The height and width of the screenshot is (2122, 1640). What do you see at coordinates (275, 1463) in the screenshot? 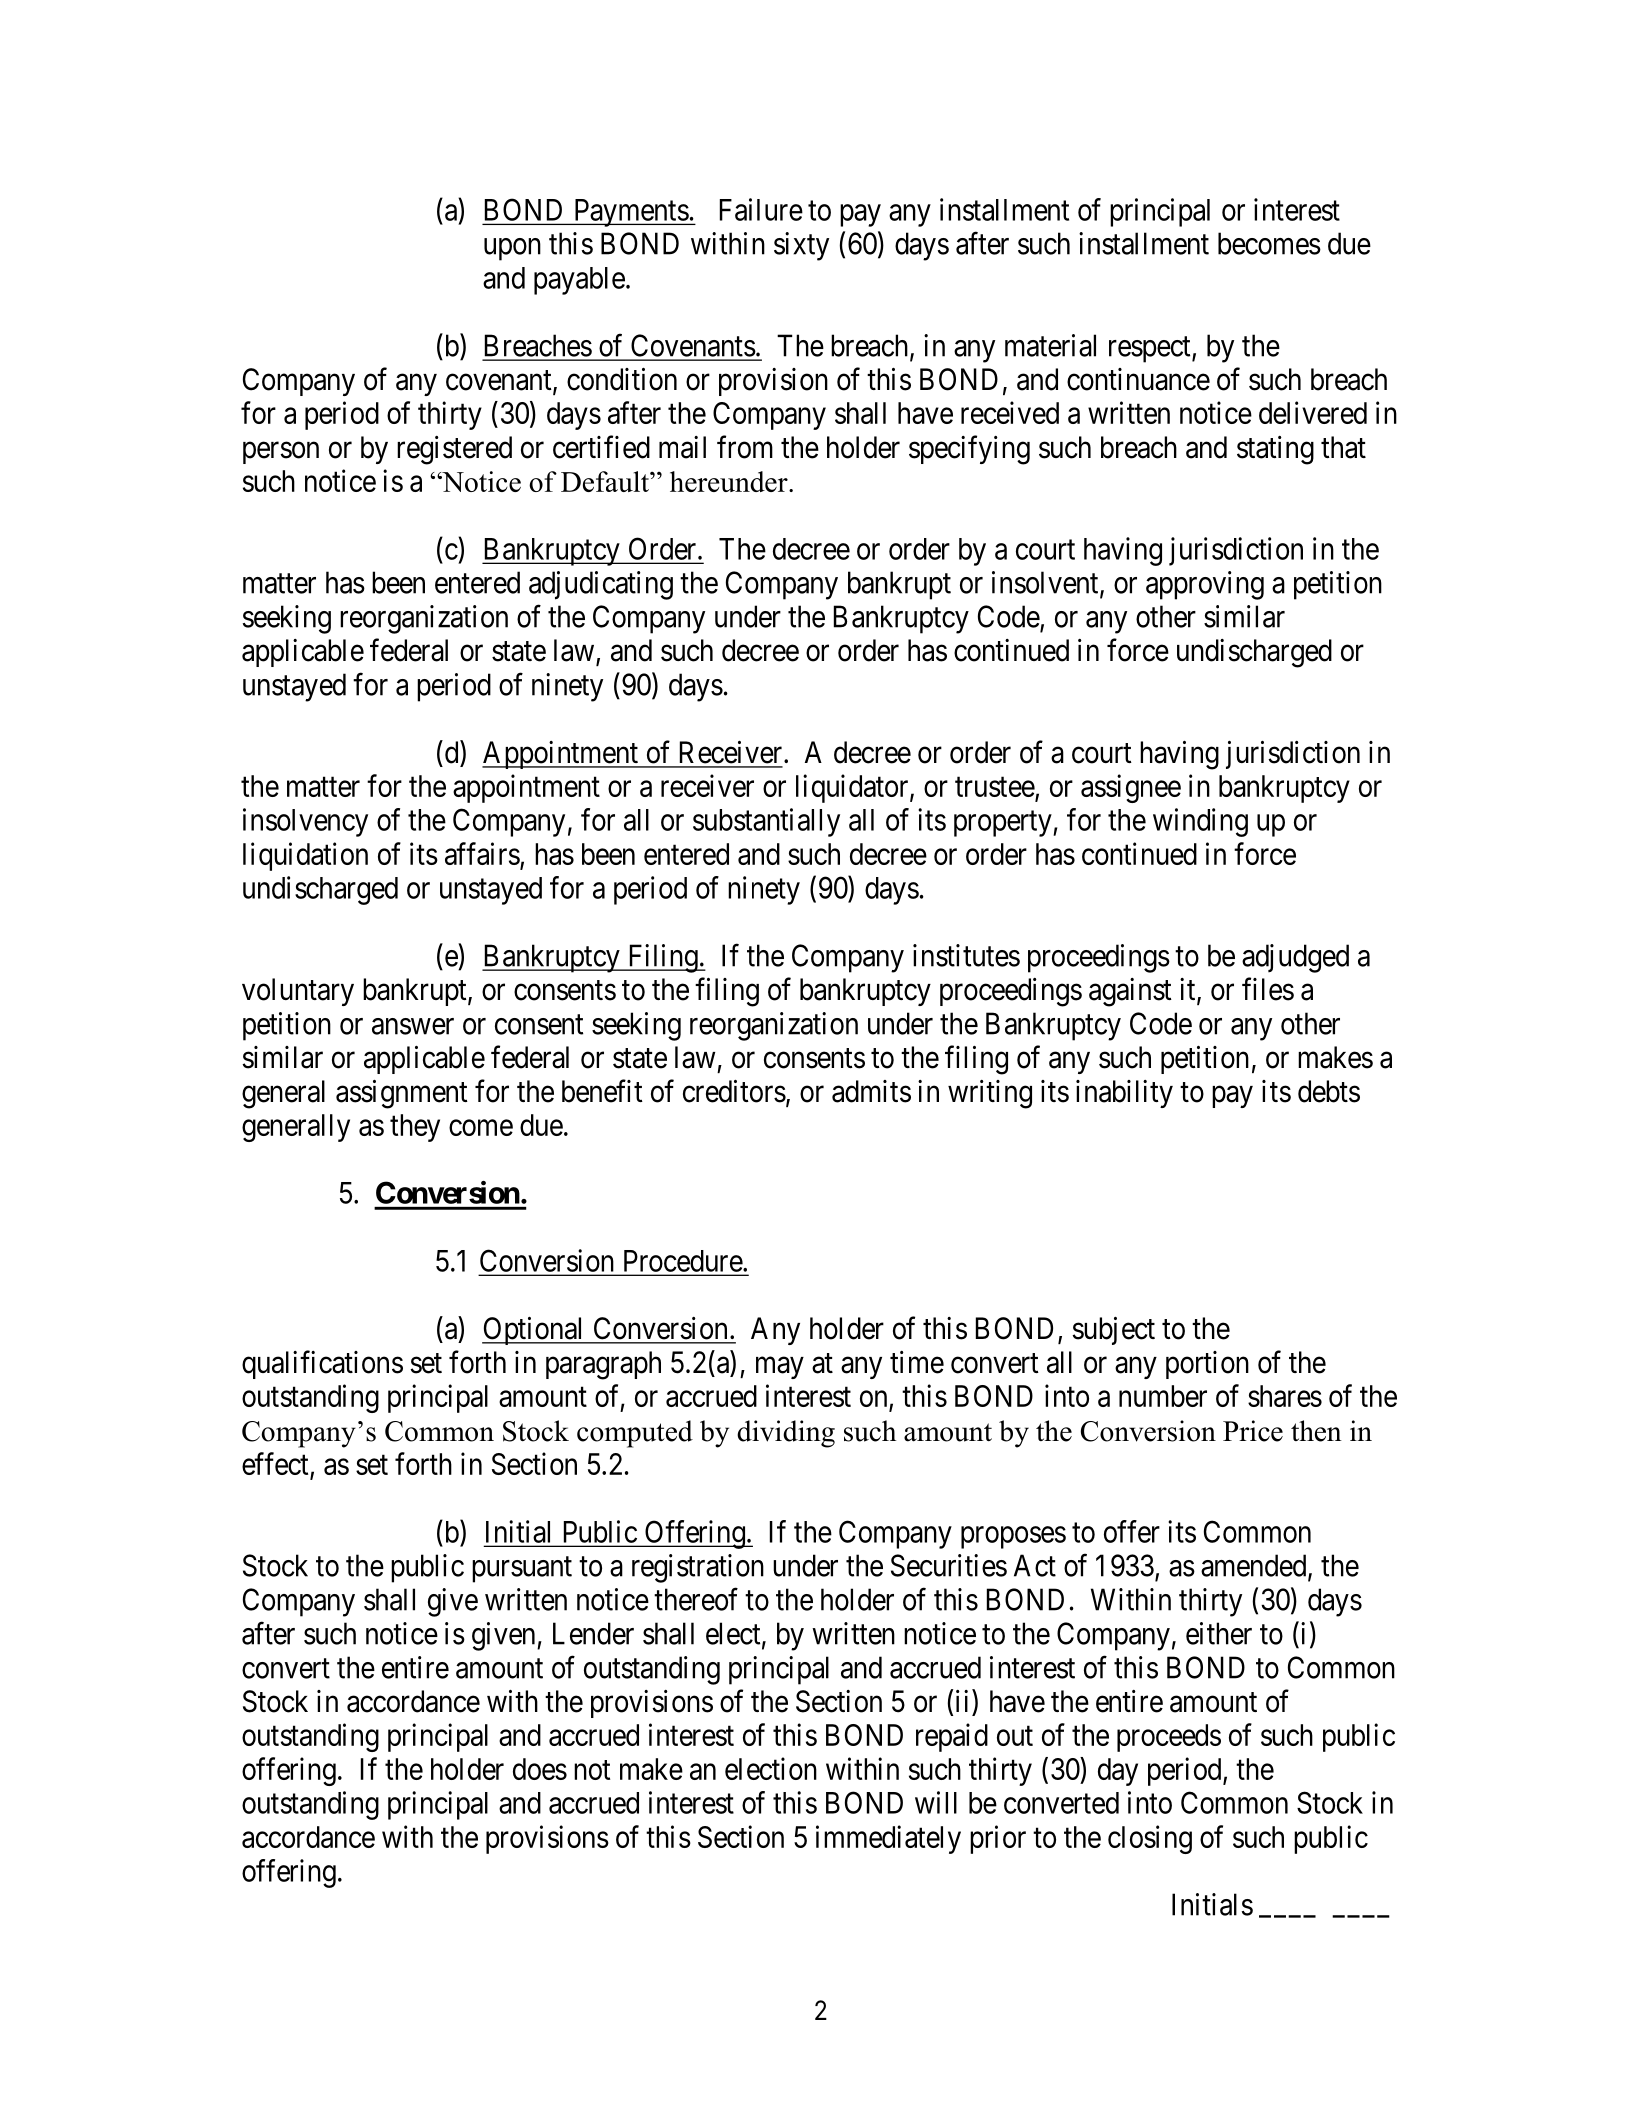
I see `effect` at bounding box center [275, 1463].
